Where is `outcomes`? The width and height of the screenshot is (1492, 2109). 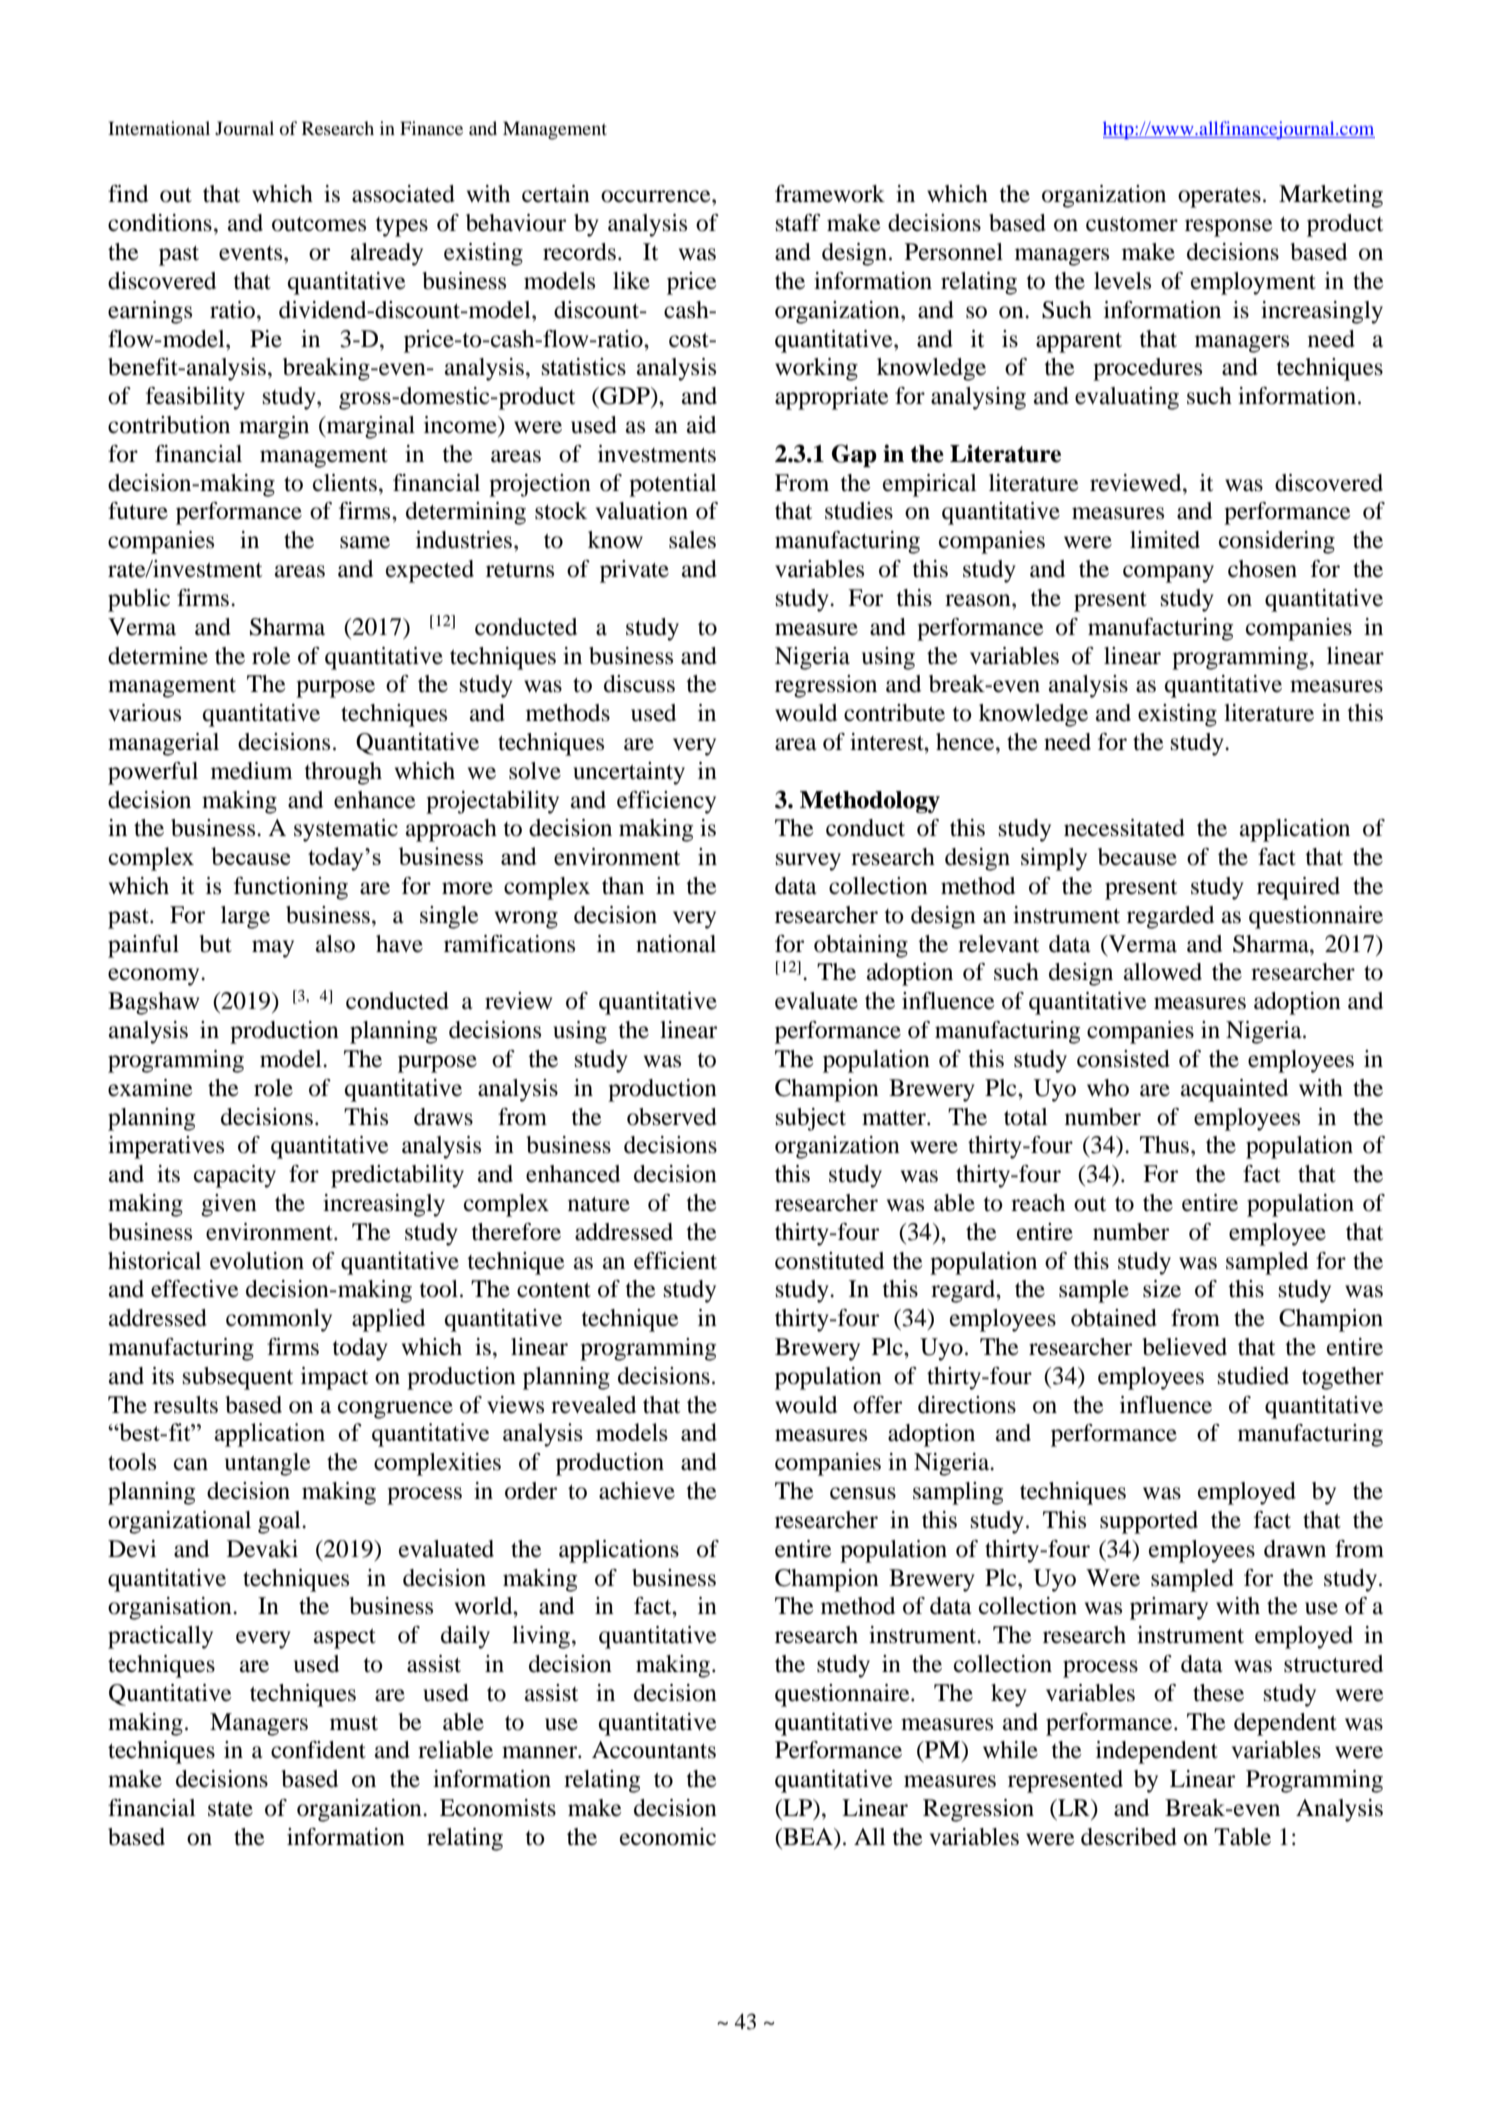
outcomes is located at coordinates (319, 224).
